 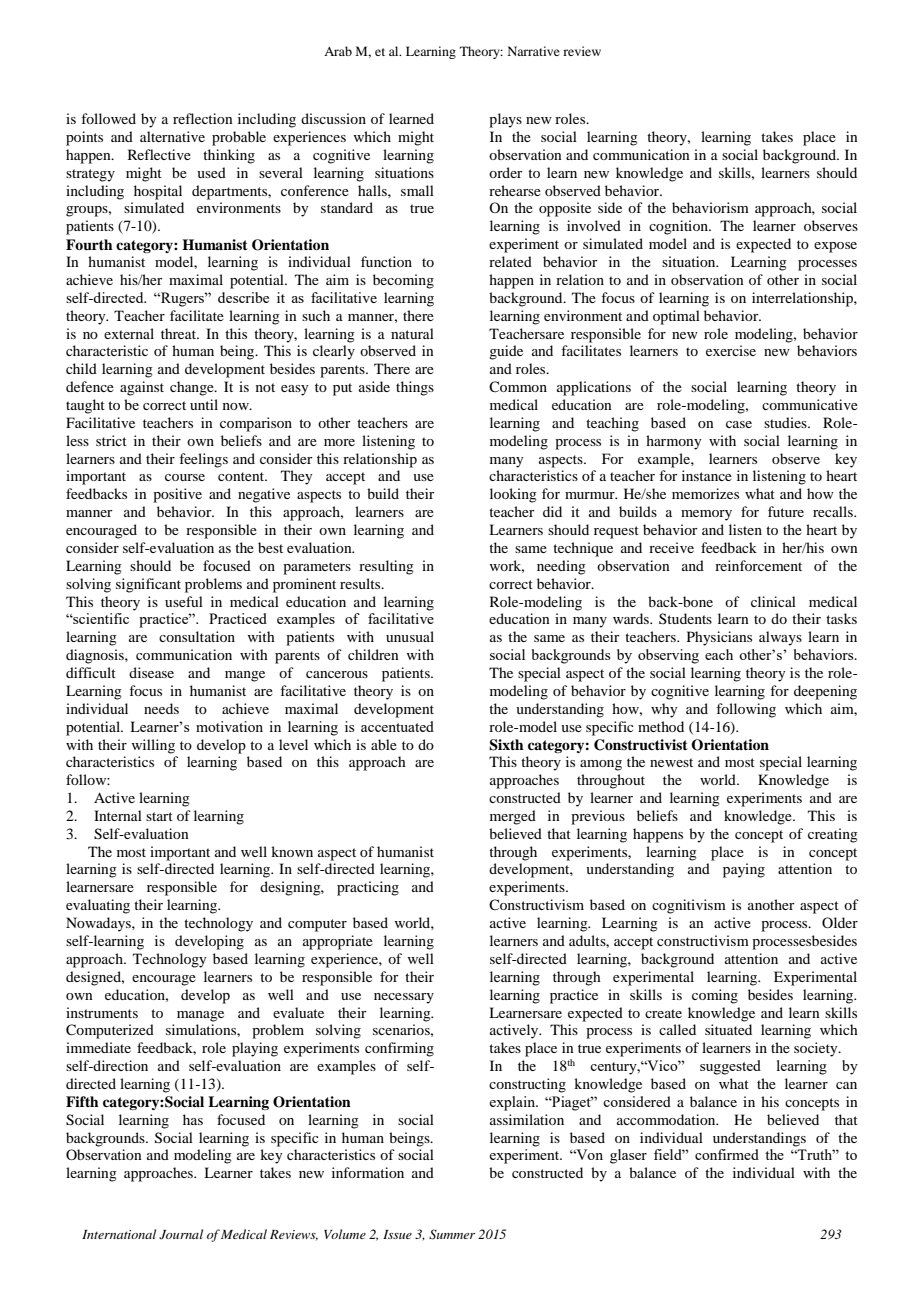 What do you see at coordinates (197, 636) in the document?
I see `consultation` at bounding box center [197, 636].
